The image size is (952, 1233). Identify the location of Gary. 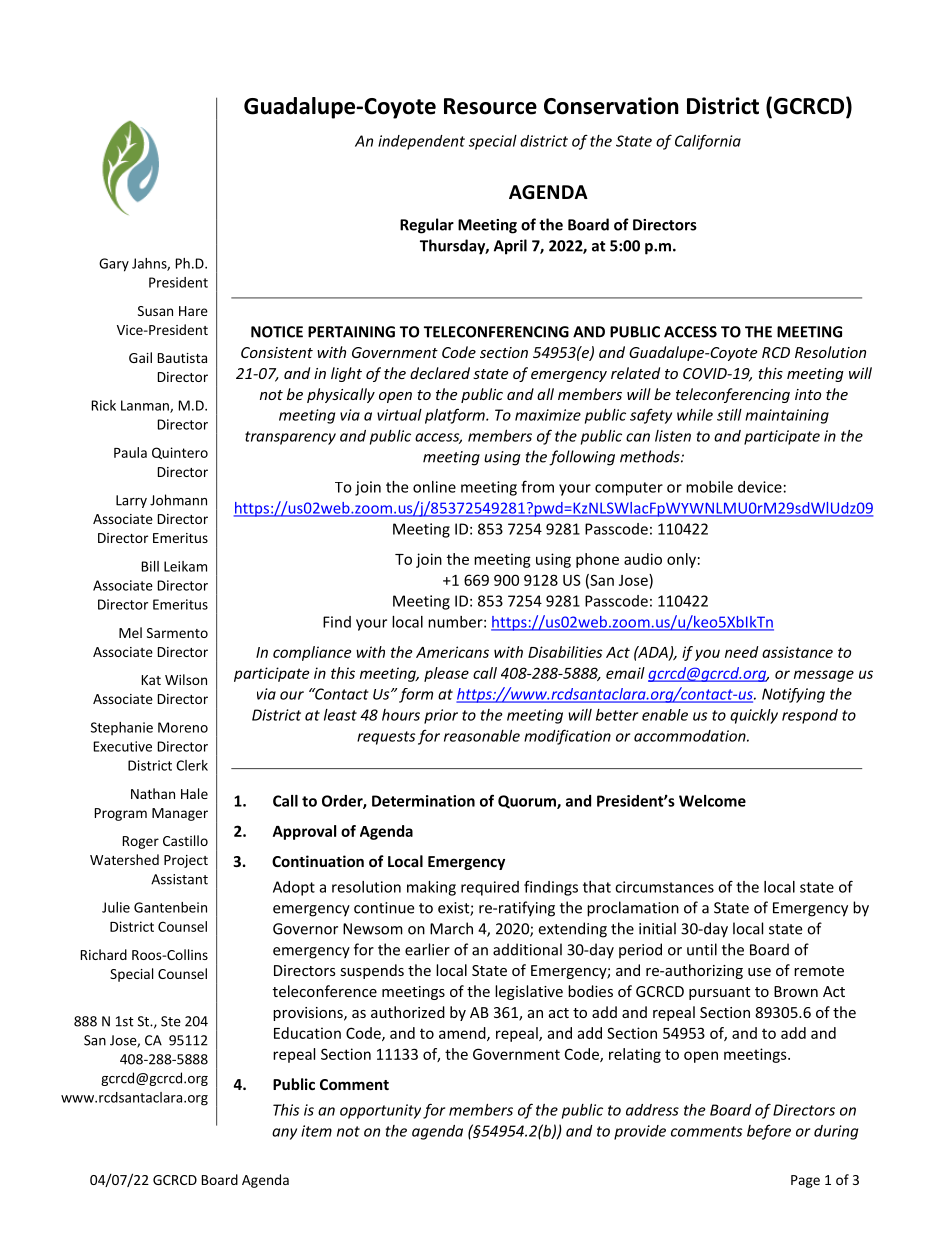
(114, 265).
